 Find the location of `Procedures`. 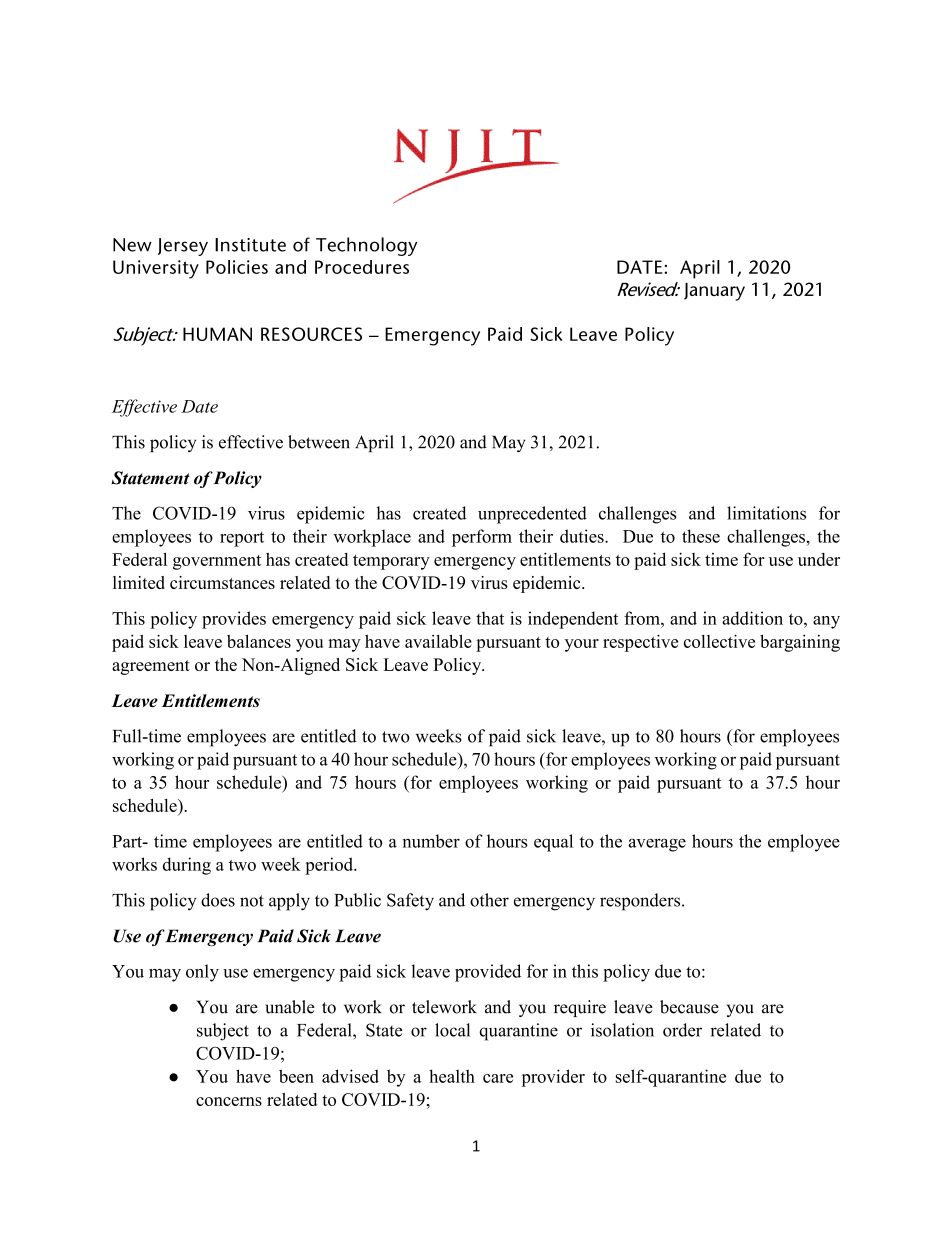

Procedures is located at coordinates (362, 267).
